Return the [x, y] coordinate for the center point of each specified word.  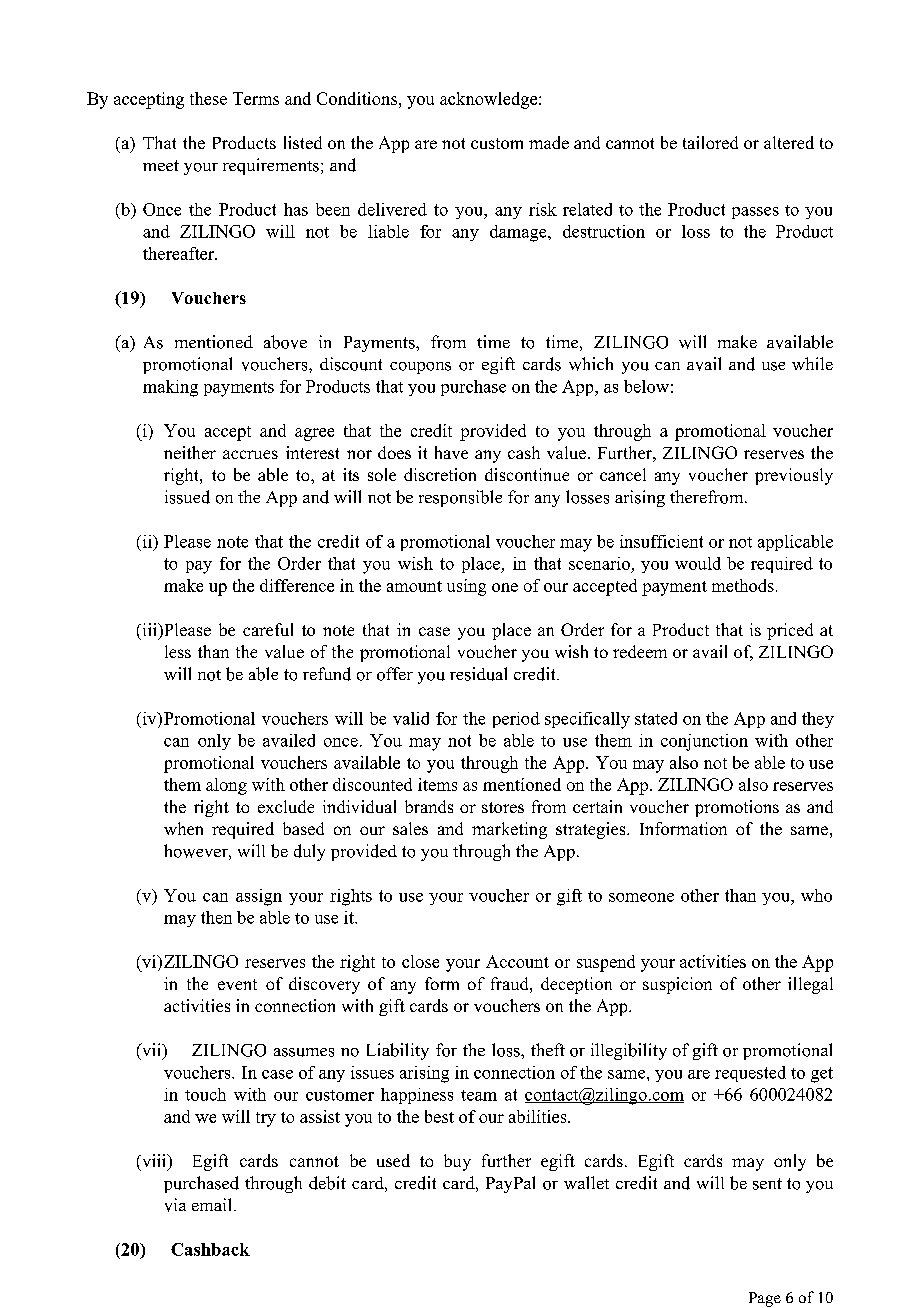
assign [259, 897]
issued [187, 497]
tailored [710, 142]
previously [794, 476]
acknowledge [488, 100]
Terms [256, 98]
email [211, 1204]
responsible [460, 498]
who [816, 895]
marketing [509, 830]
